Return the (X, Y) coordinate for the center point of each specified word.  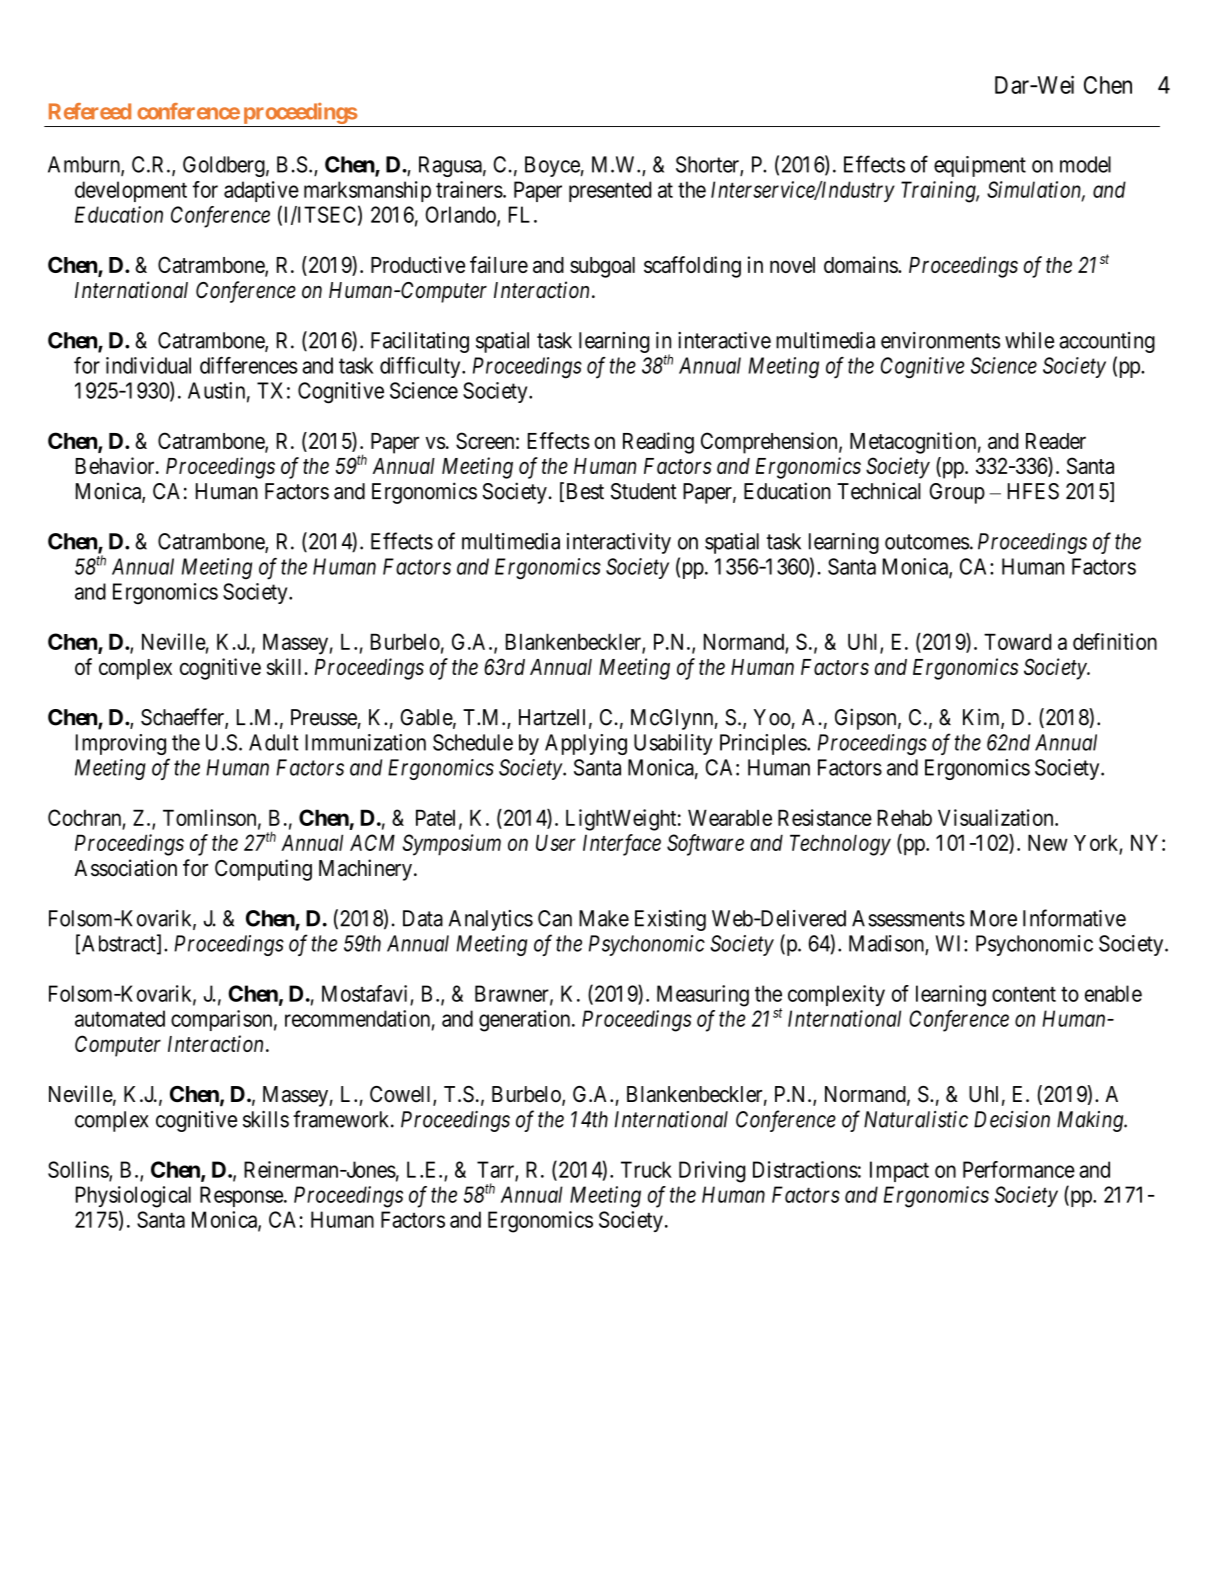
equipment (980, 166)
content (1024, 994)
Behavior (116, 465)
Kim (982, 718)
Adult (273, 742)
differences (249, 365)
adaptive (261, 191)
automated (120, 1018)
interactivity (619, 543)
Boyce (552, 166)
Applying (586, 744)
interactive (724, 340)
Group (957, 493)
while (1029, 340)
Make (604, 918)
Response (242, 1196)
